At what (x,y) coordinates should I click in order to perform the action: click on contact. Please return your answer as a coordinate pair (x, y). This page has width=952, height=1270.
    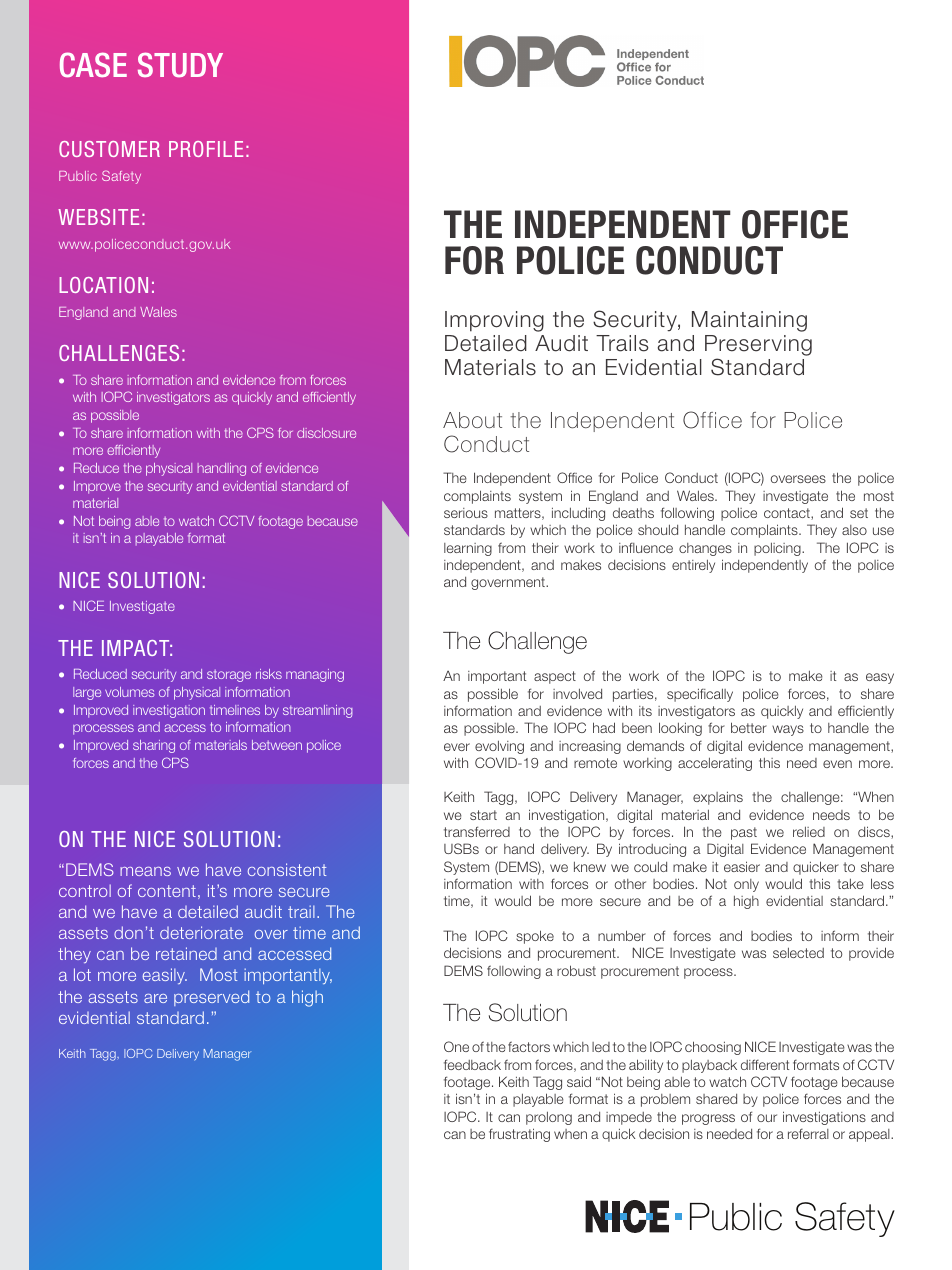
    Looking at the image, I should click on (788, 514).
